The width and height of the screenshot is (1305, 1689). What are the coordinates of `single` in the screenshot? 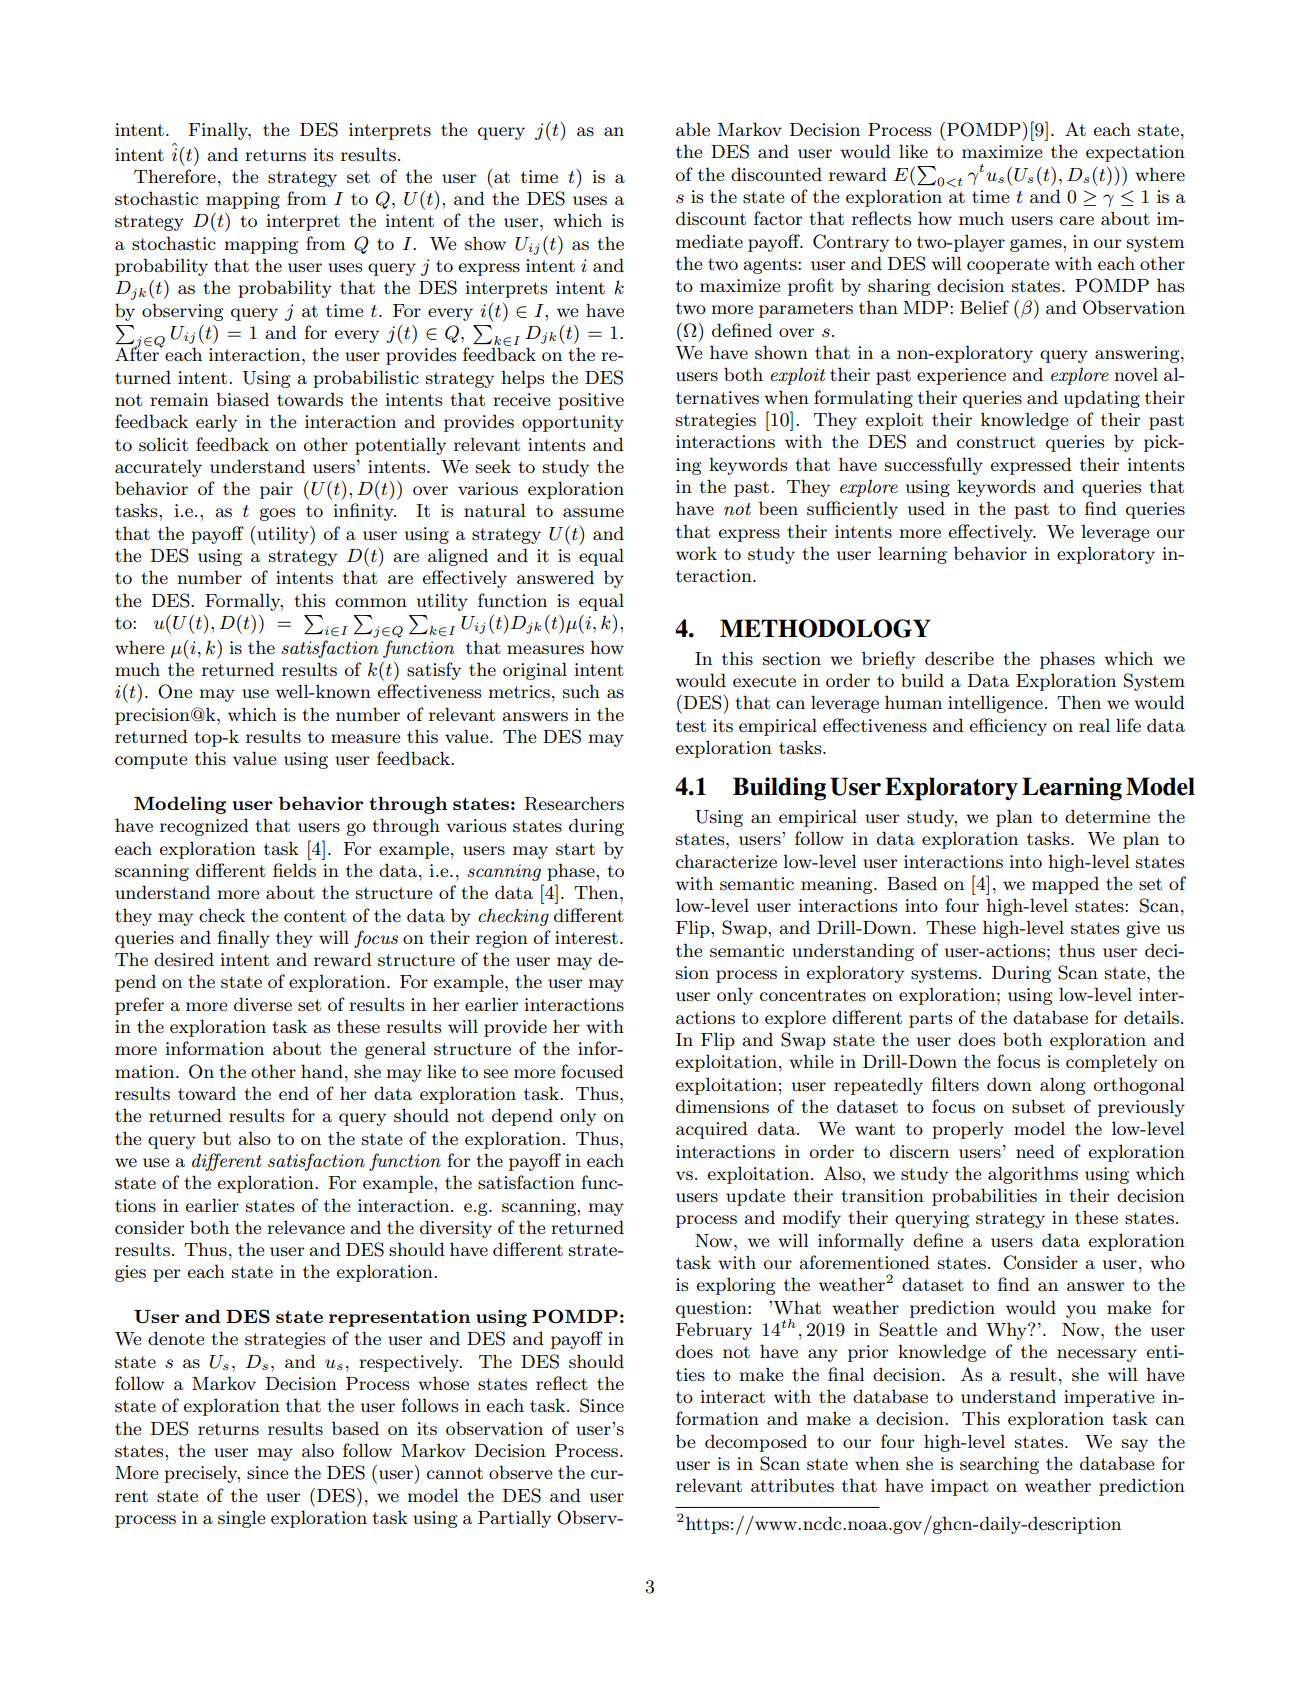 It's located at (242, 1519).
